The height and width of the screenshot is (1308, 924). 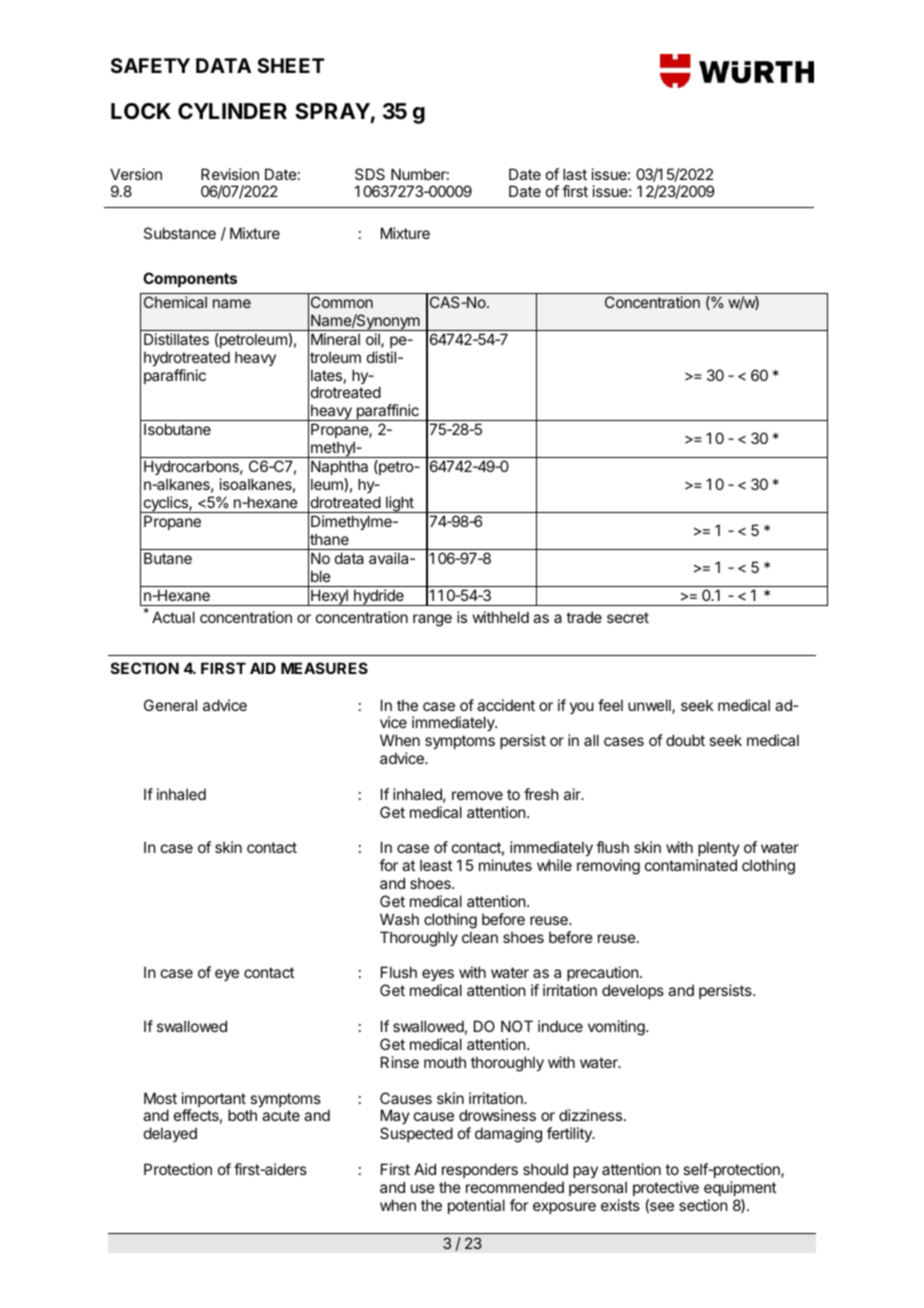 What do you see at coordinates (173, 617) in the screenshot?
I see `Actual` at bounding box center [173, 617].
